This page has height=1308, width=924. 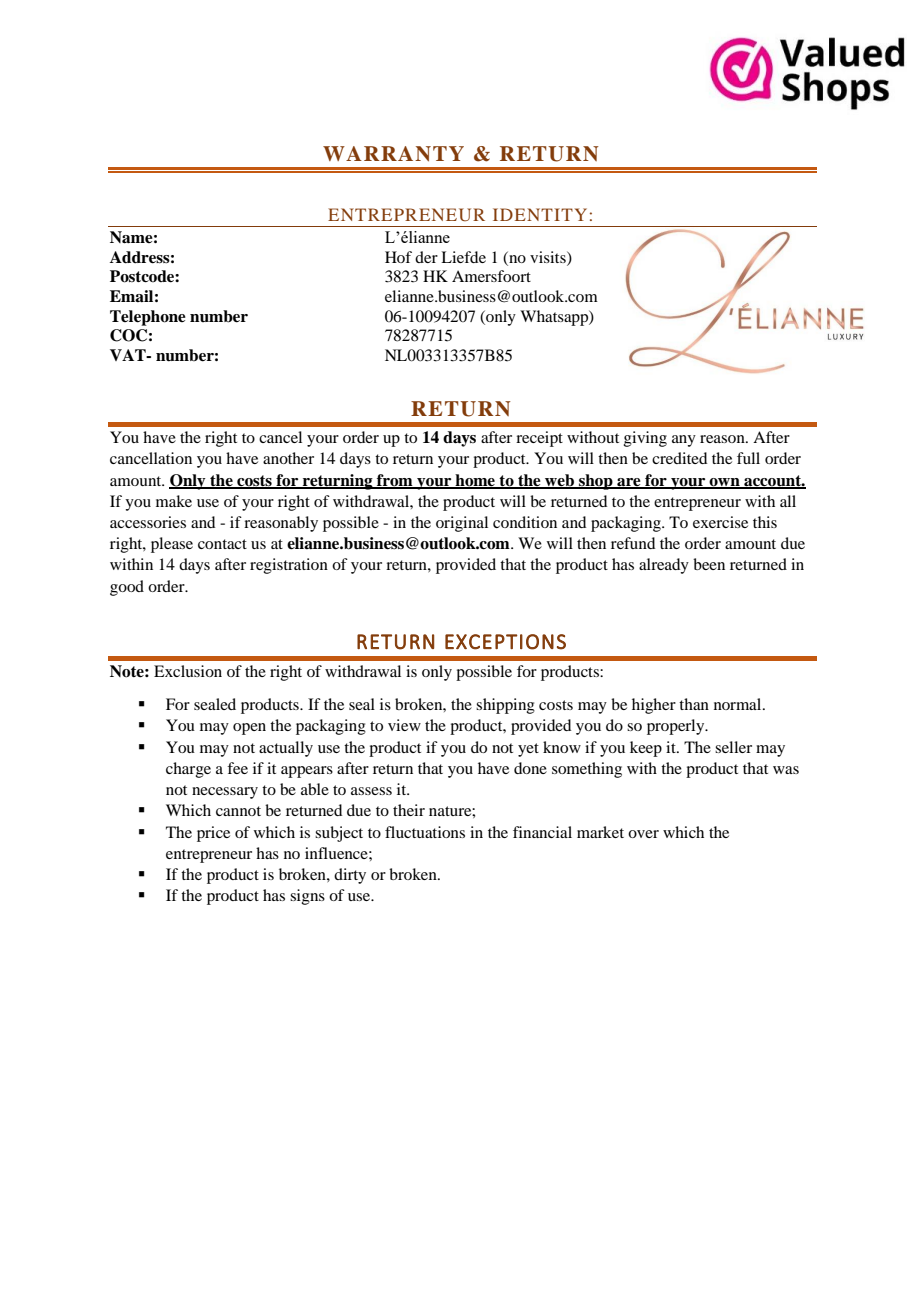 What do you see at coordinates (213, 834) in the page?
I see `price` at bounding box center [213, 834].
